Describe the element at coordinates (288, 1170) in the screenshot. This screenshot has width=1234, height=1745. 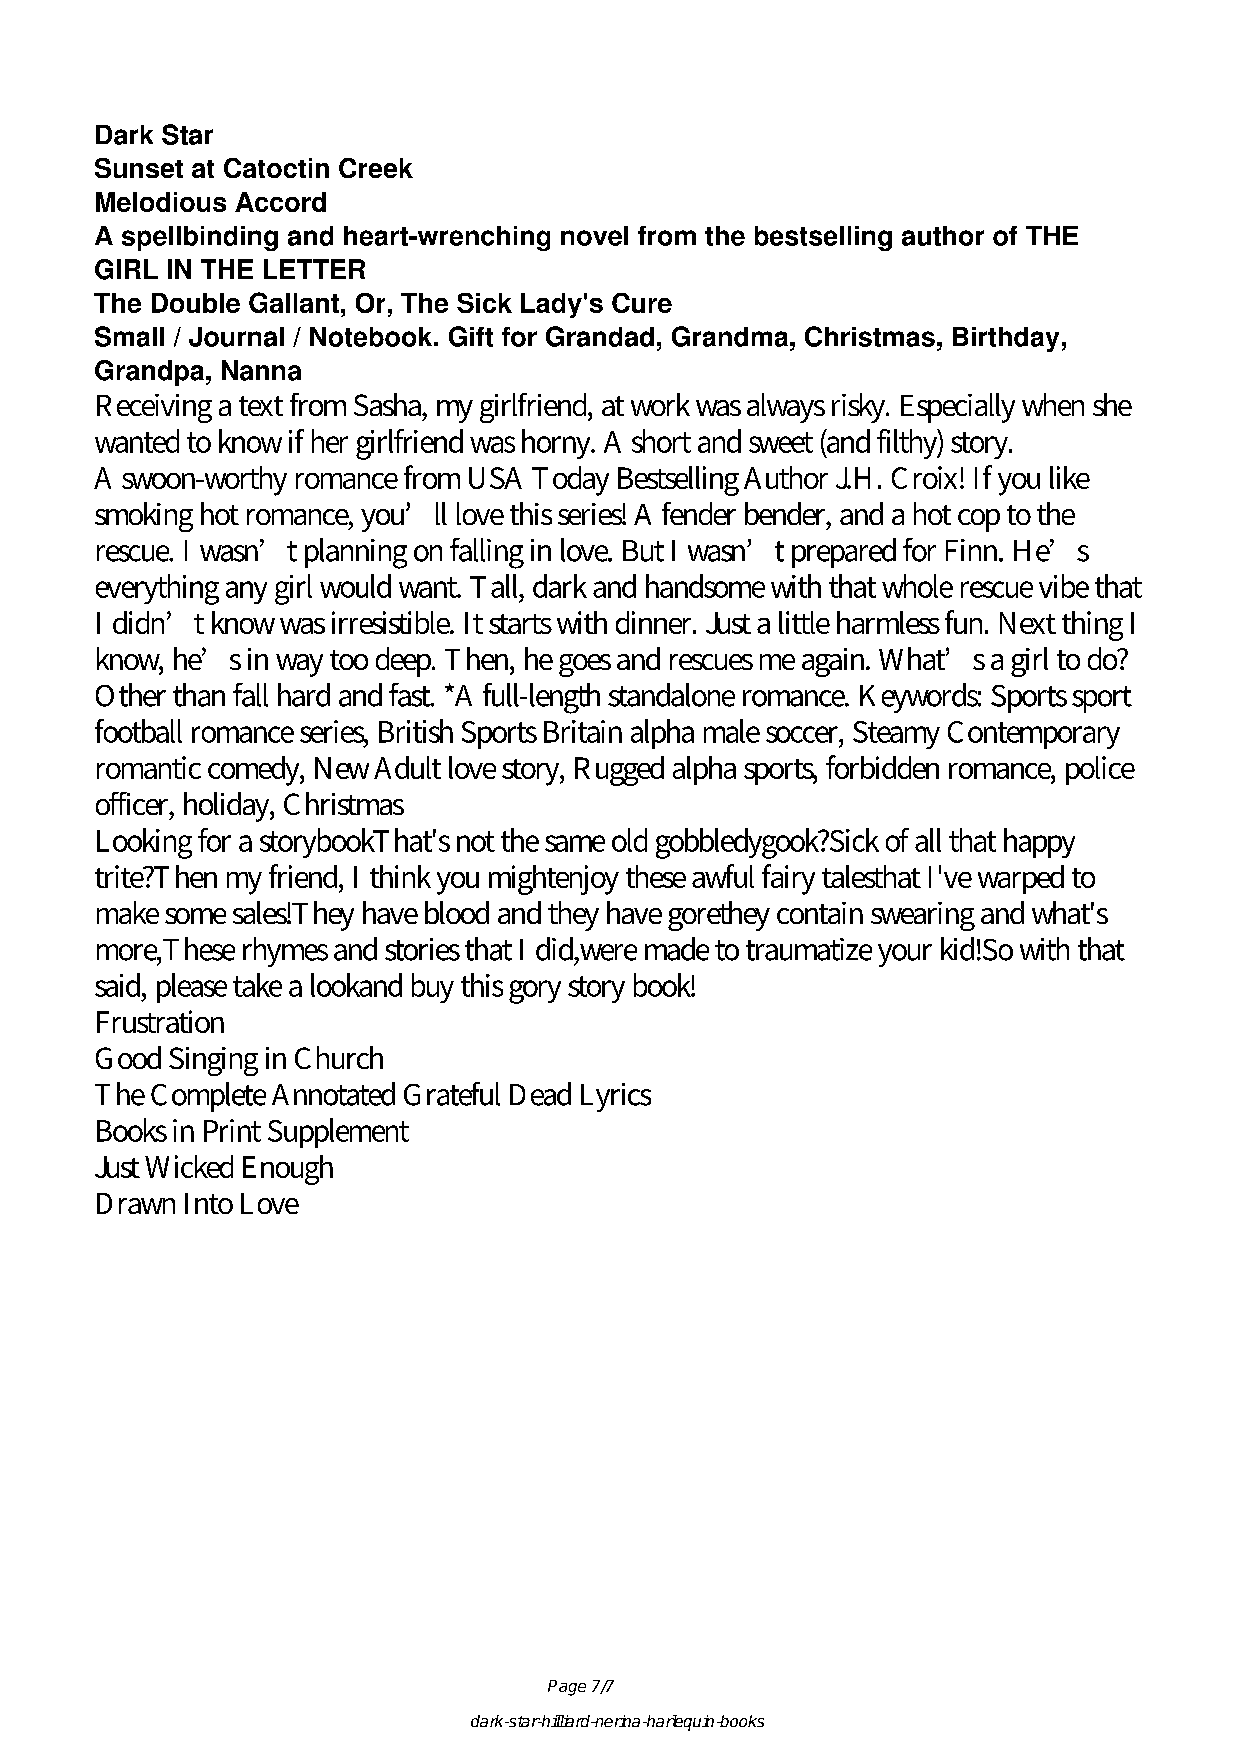
I see `Enough` at that location.
